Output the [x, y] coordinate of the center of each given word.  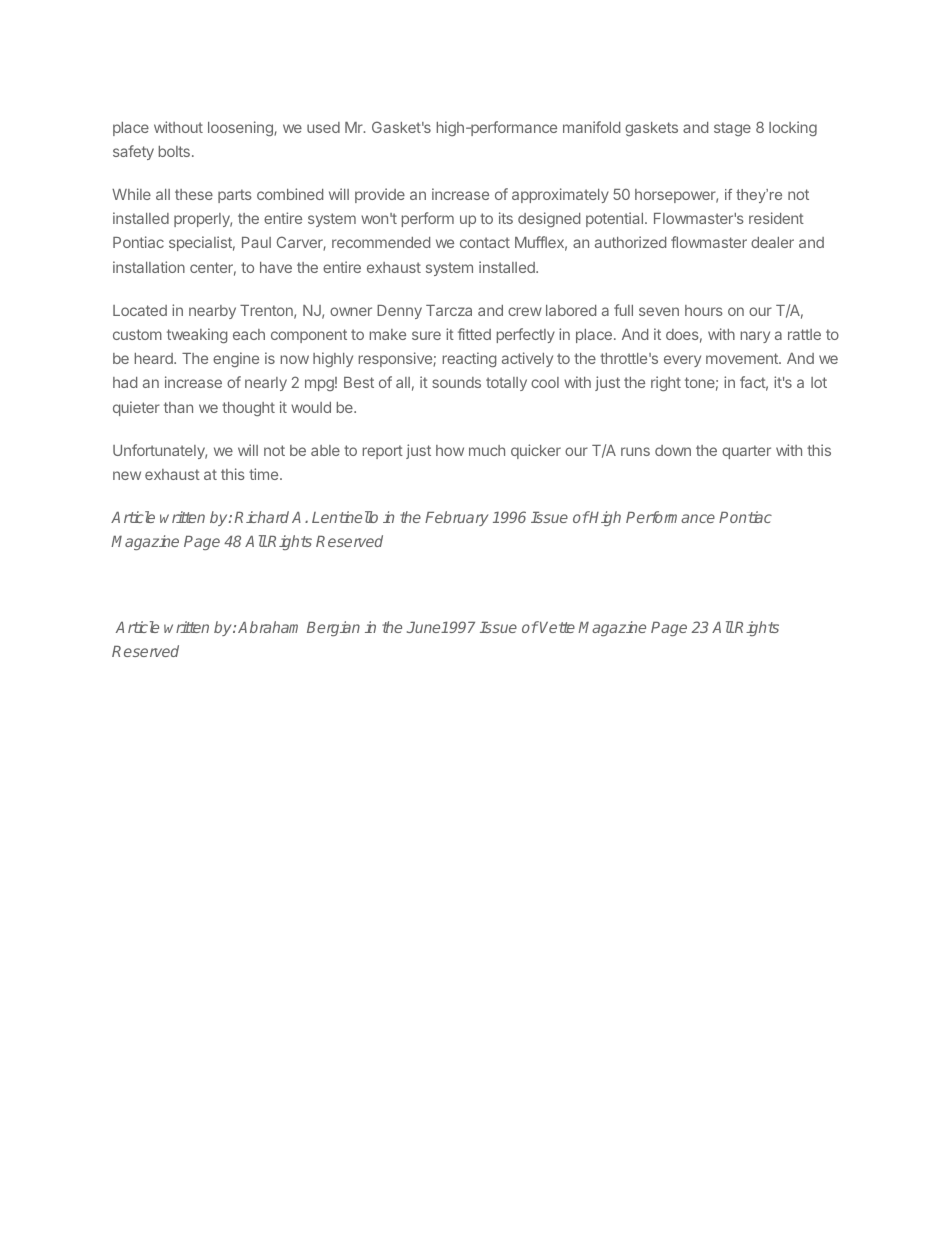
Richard [262, 517]
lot [819, 382]
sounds [456, 382]
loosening [241, 128]
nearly [266, 384]
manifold [591, 127]
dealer [772, 242]
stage [732, 129]
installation [149, 267]
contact [485, 242]
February [456, 518]
